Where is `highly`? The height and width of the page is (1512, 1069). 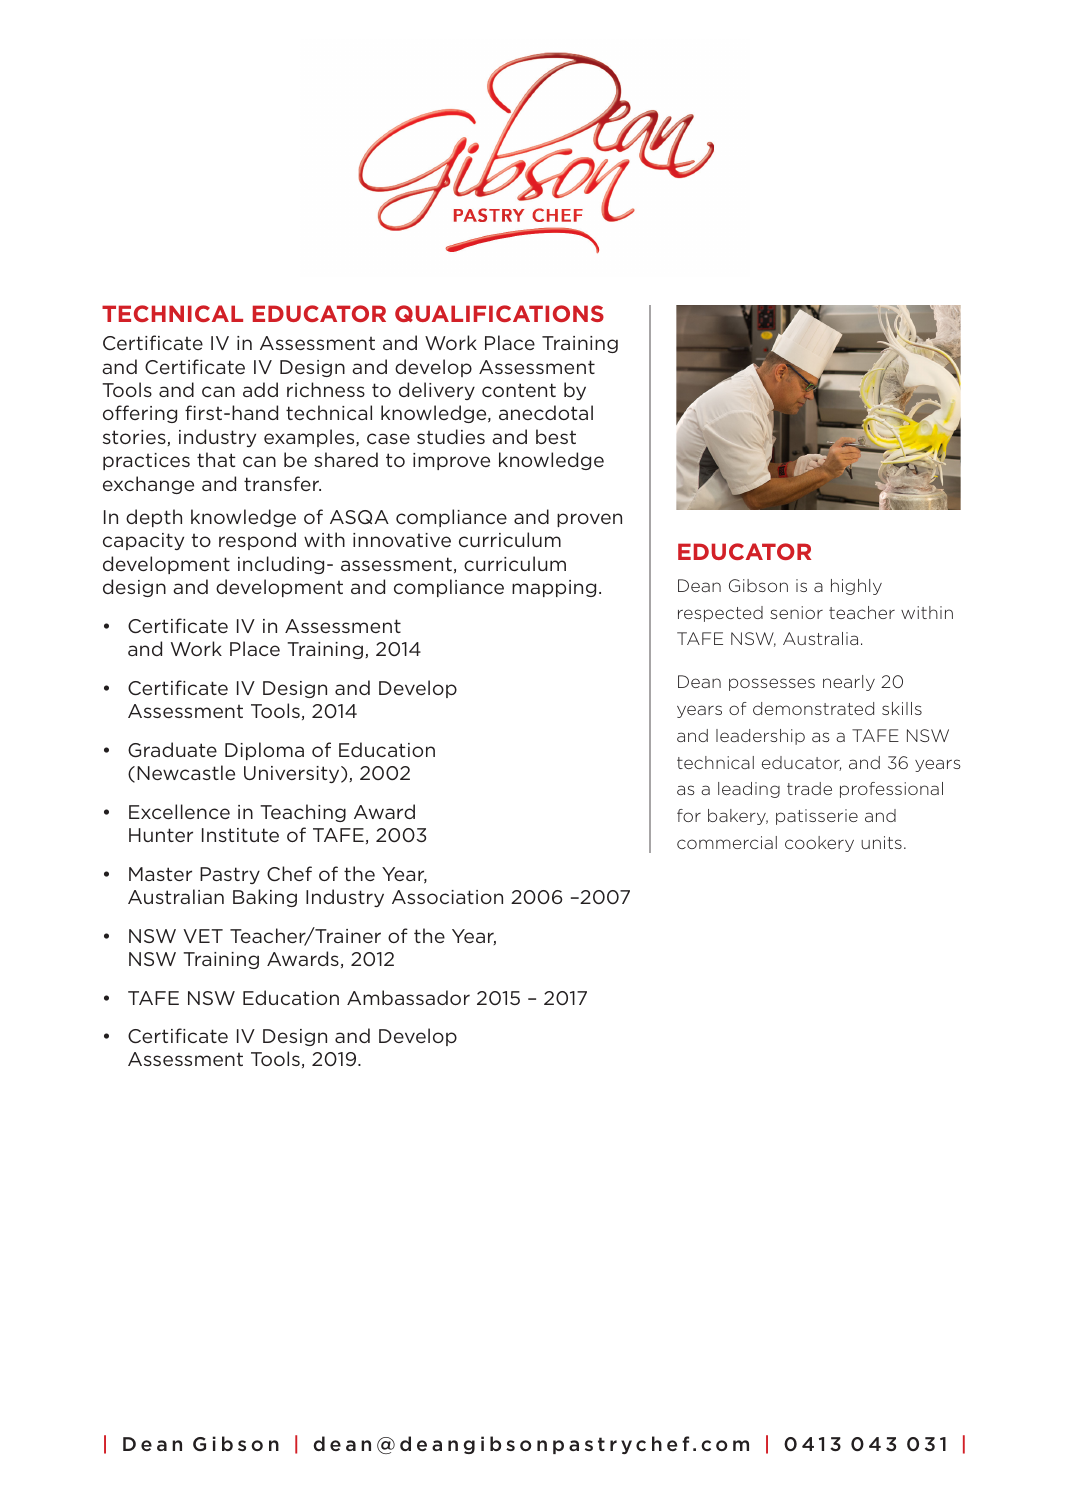
highly is located at coordinates (856, 587).
